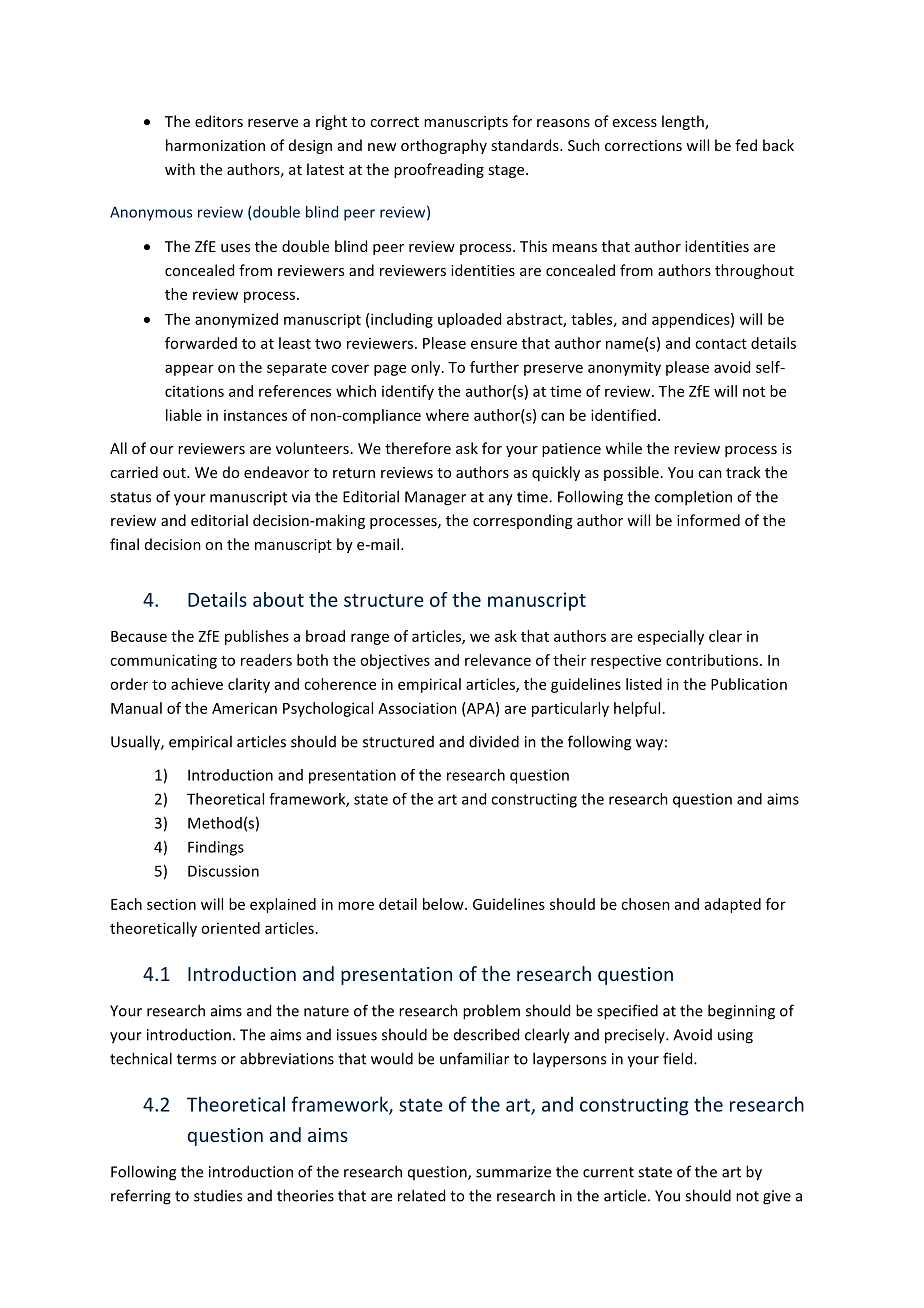 Image resolution: width=924 pixels, height=1308 pixels. What do you see at coordinates (693, 498) in the screenshot?
I see `completion` at bounding box center [693, 498].
